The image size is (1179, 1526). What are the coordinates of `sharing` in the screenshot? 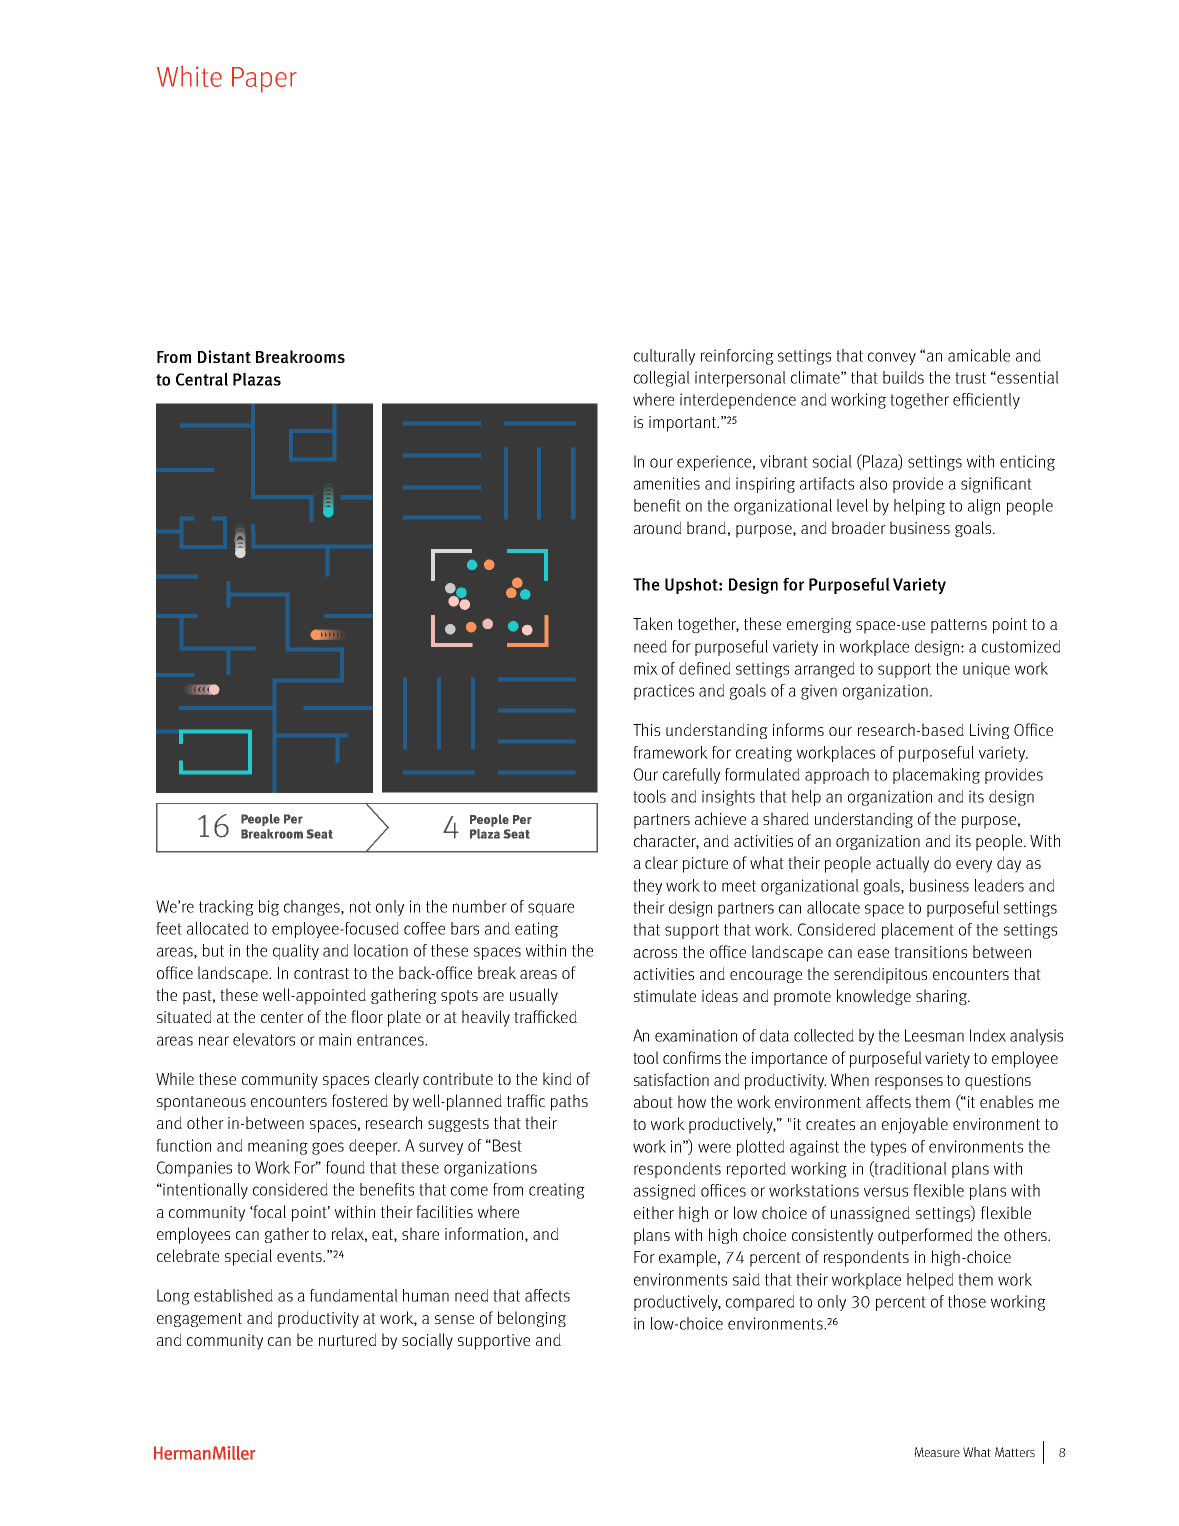 It's located at (942, 997).
